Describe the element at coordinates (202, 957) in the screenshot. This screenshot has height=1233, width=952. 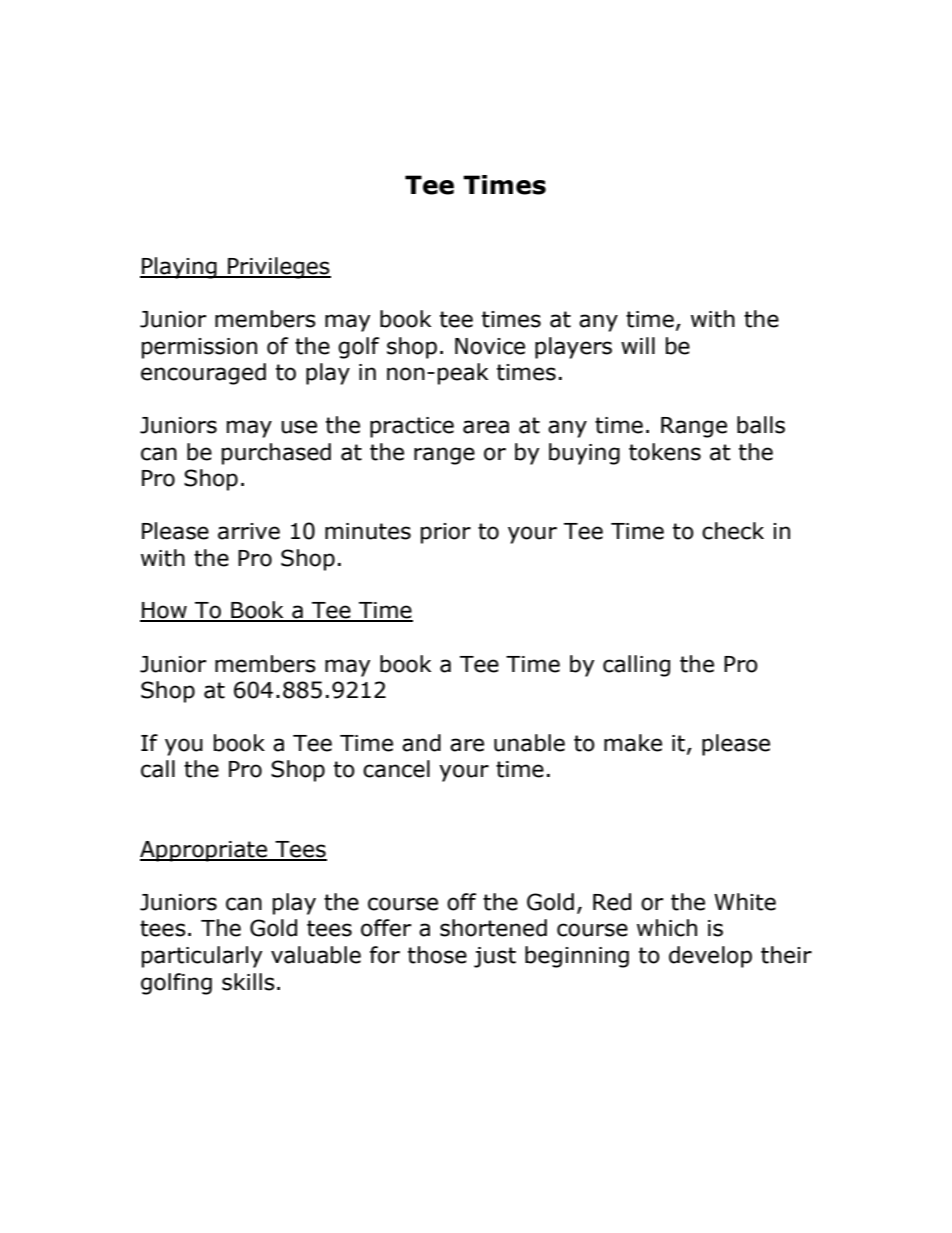
I see `particularly` at that location.
